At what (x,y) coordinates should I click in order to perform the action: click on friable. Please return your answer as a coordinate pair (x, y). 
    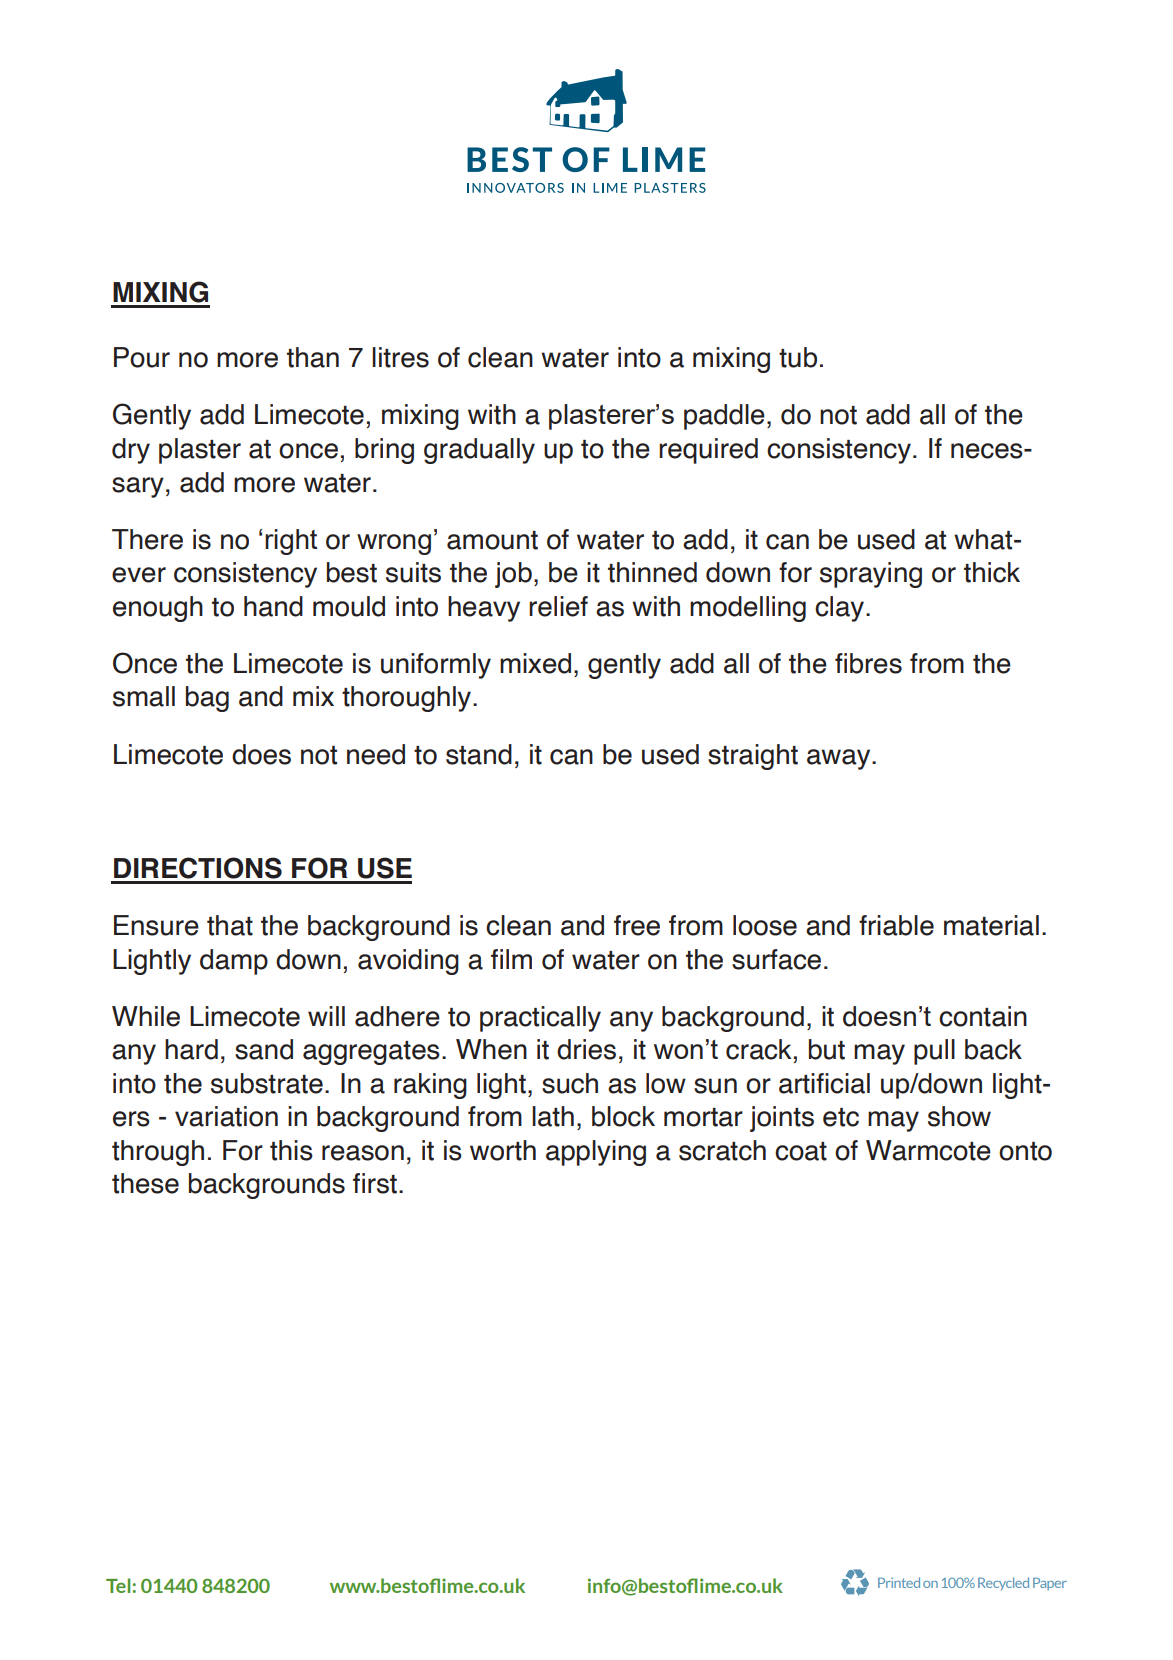
    Looking at the image, I should click on (896, 925).
